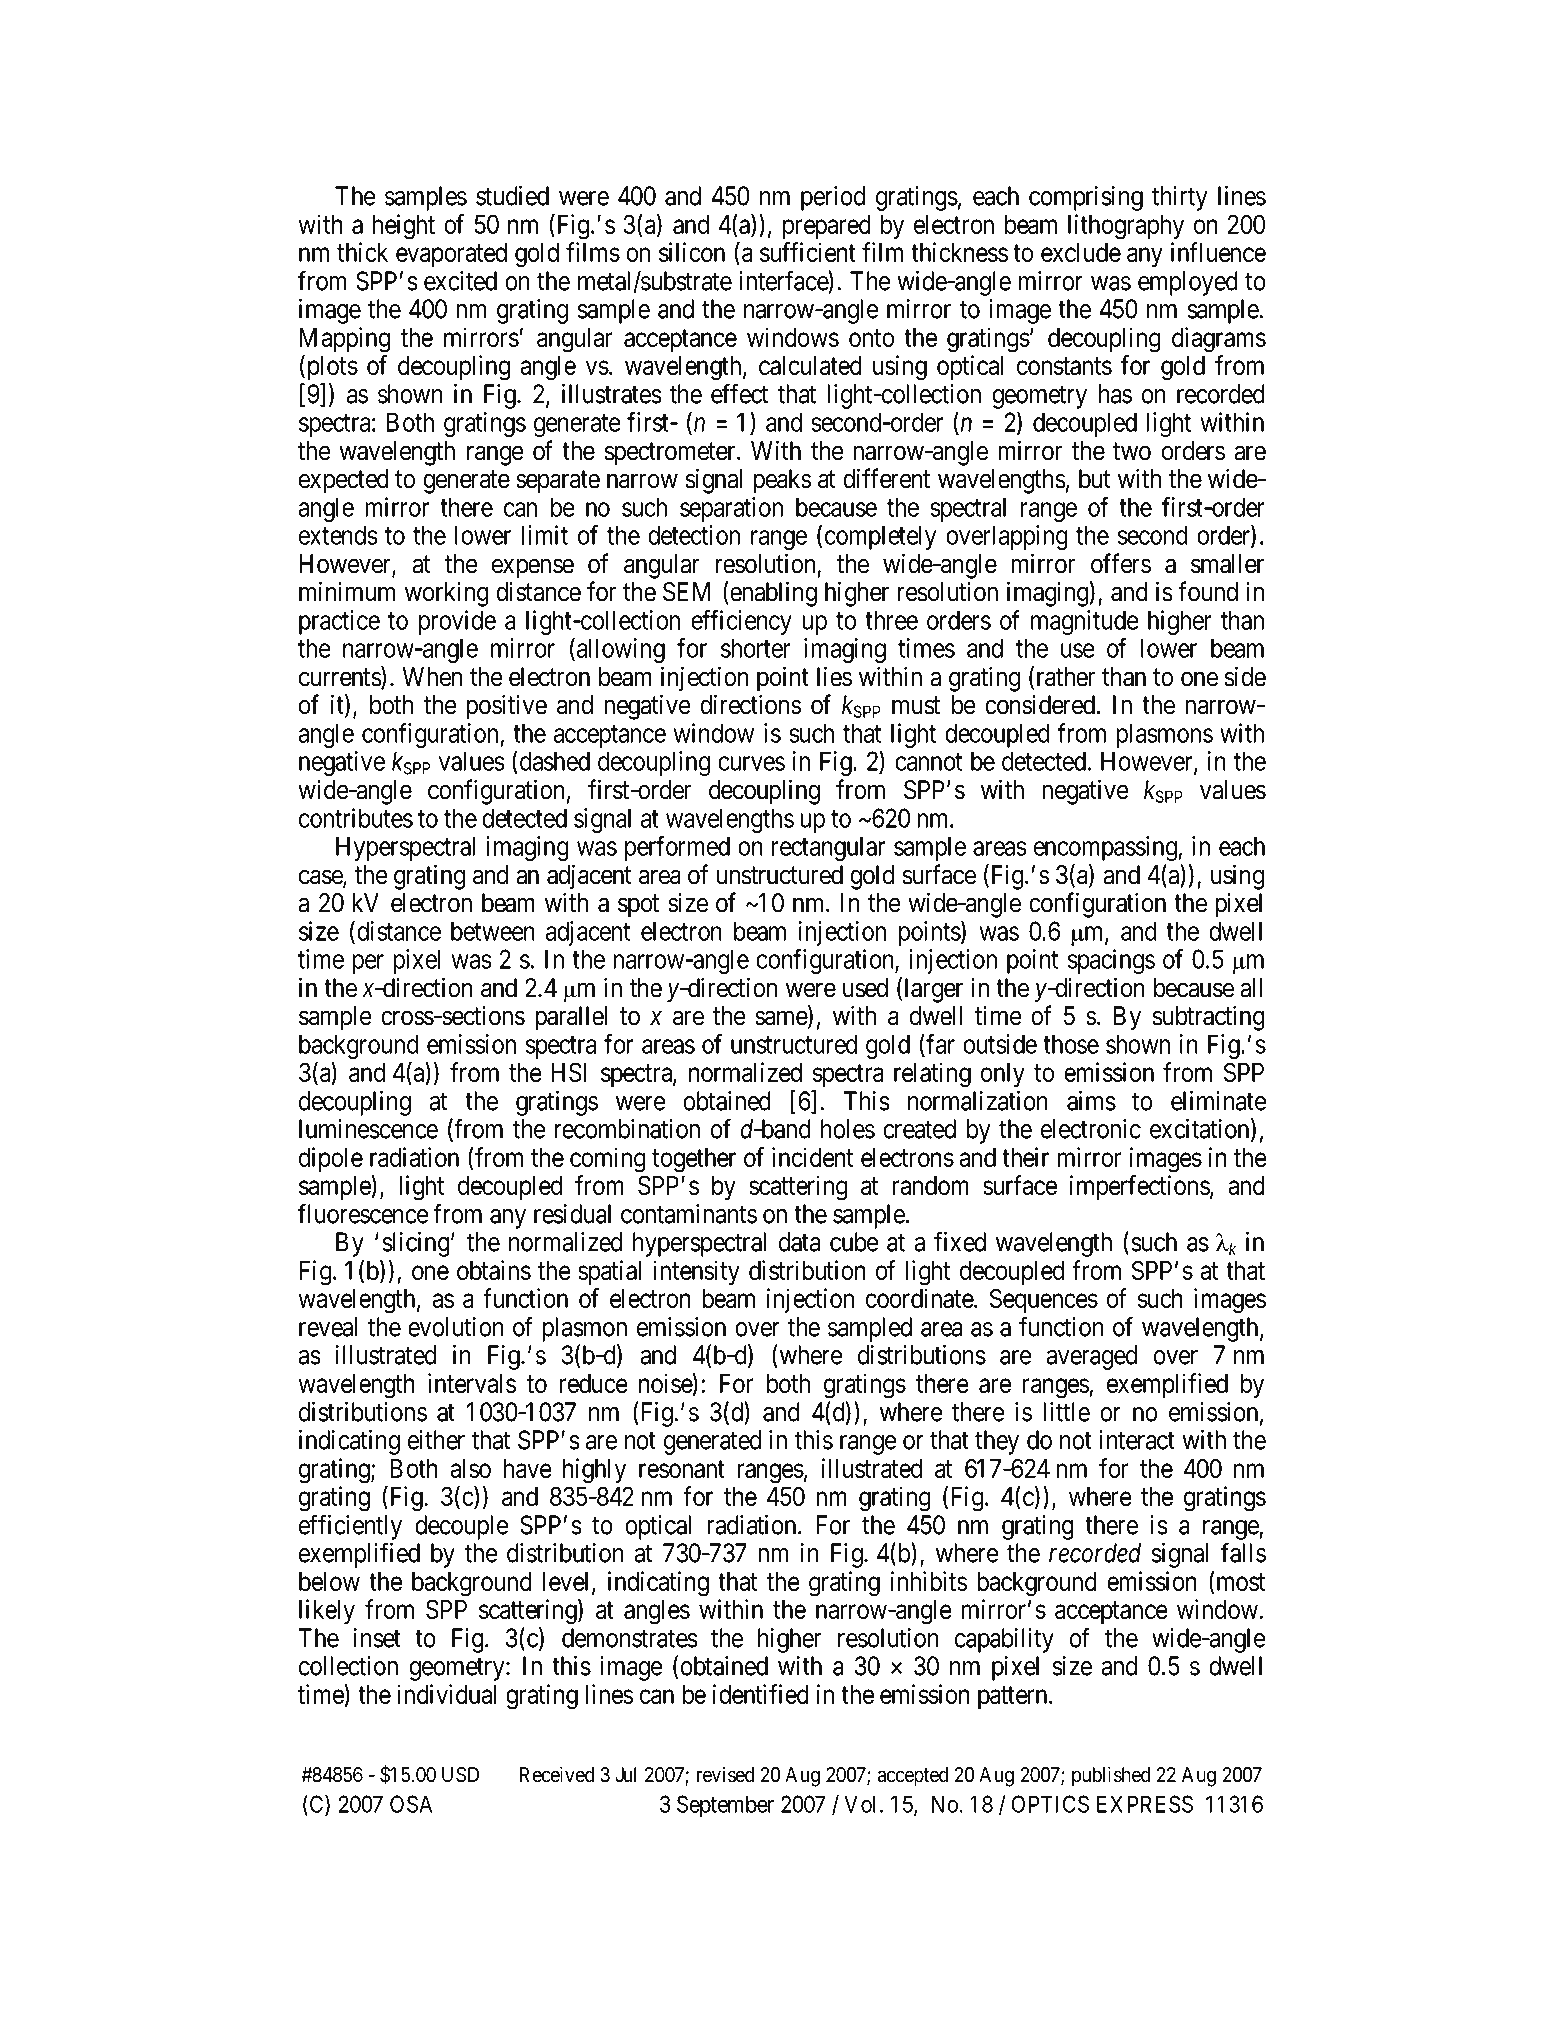 The image size is (1563, 2022). Describe the element at coordinates (1111, 1776) in the screenshot. I see `published` at that location.
